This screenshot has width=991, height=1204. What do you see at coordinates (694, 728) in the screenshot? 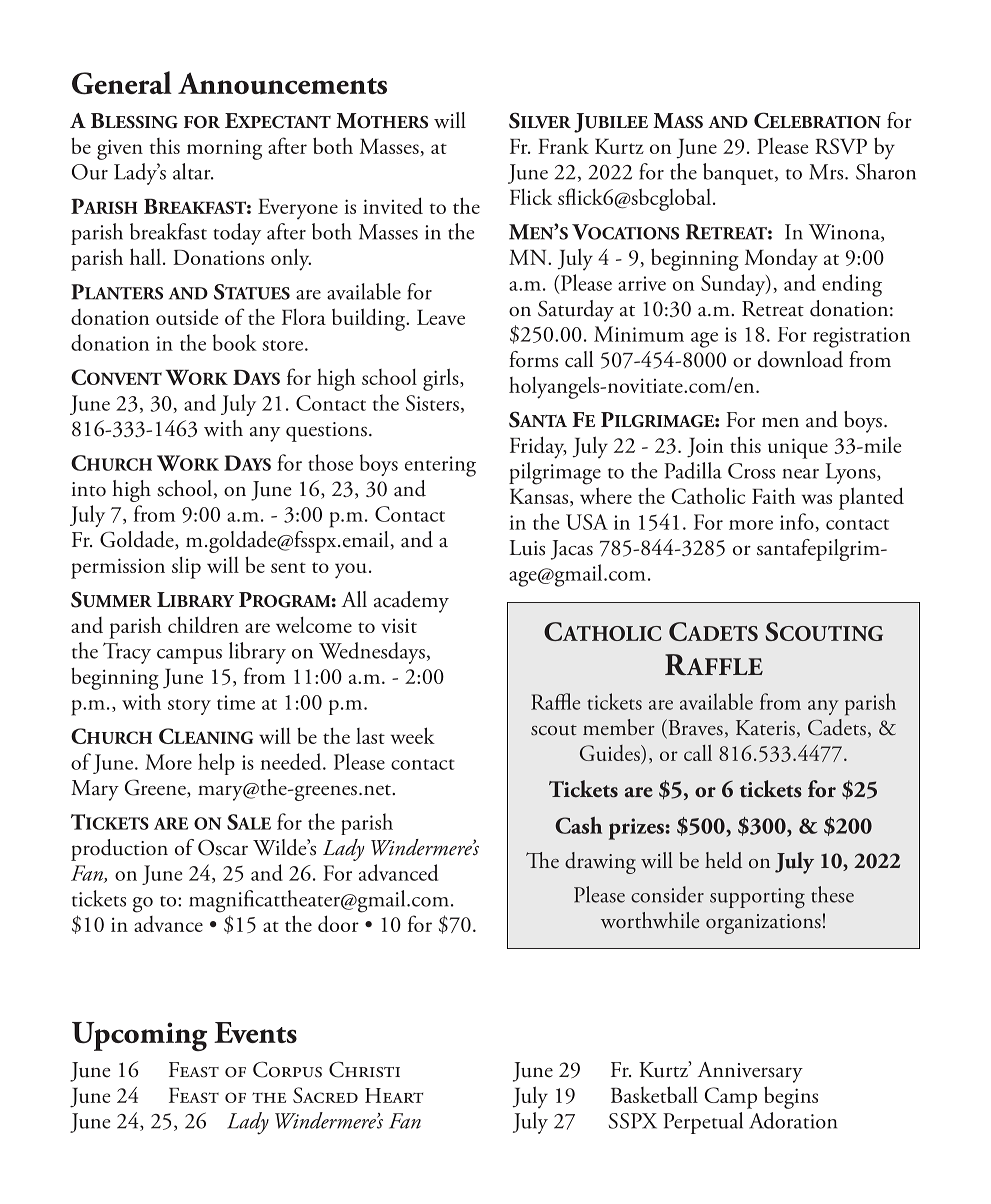
I see `Braves` at bounding box center [694, 728].
